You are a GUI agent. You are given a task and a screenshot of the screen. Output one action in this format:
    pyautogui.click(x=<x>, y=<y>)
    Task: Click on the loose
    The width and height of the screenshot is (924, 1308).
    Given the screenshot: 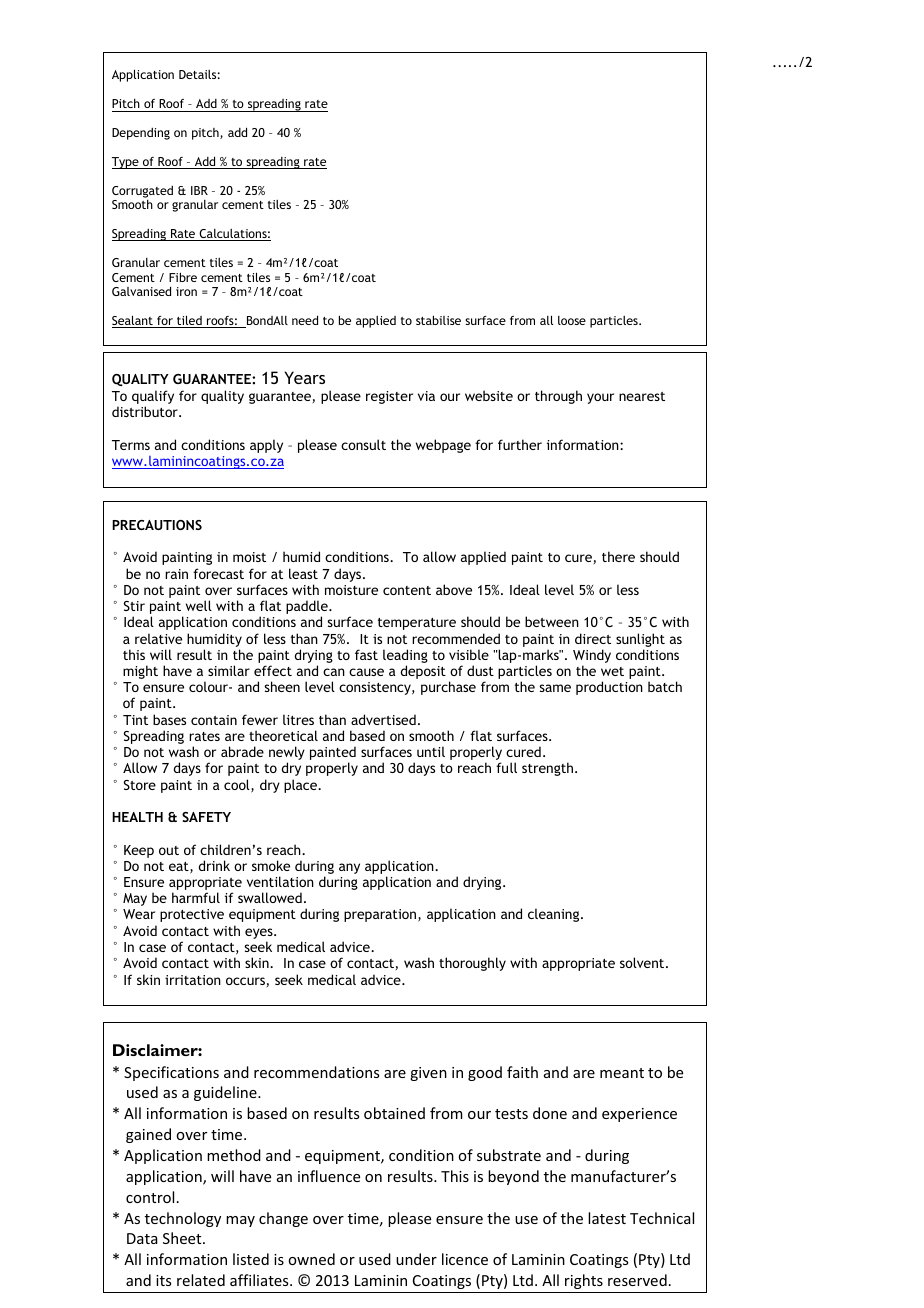 What is the action you would take?
    pyautogui.click(x=572, y=320)
